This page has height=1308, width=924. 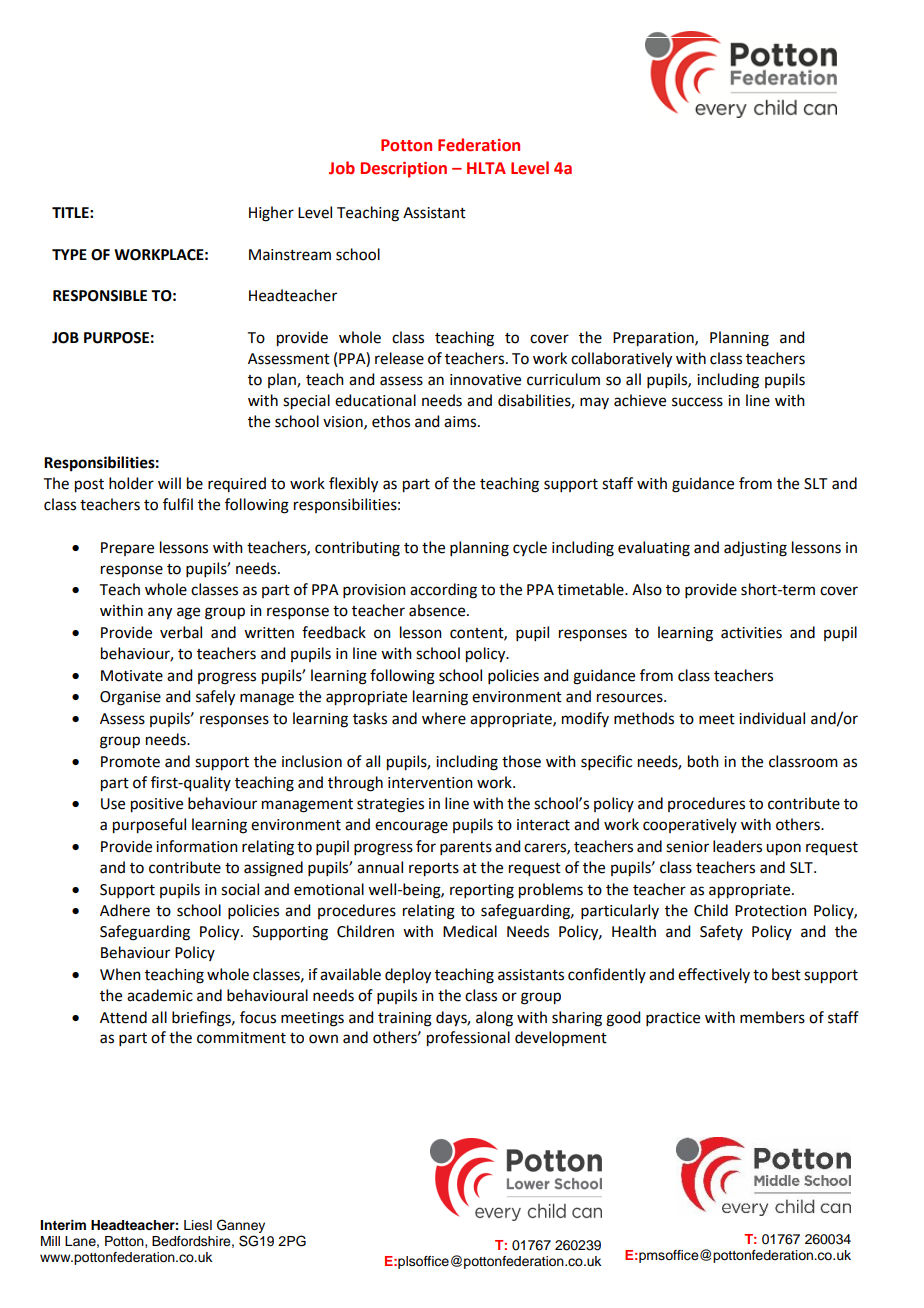 What do you see at coordinates (69, 254) in the page?
I see `TYPE` at bounding box center [69, 254].
